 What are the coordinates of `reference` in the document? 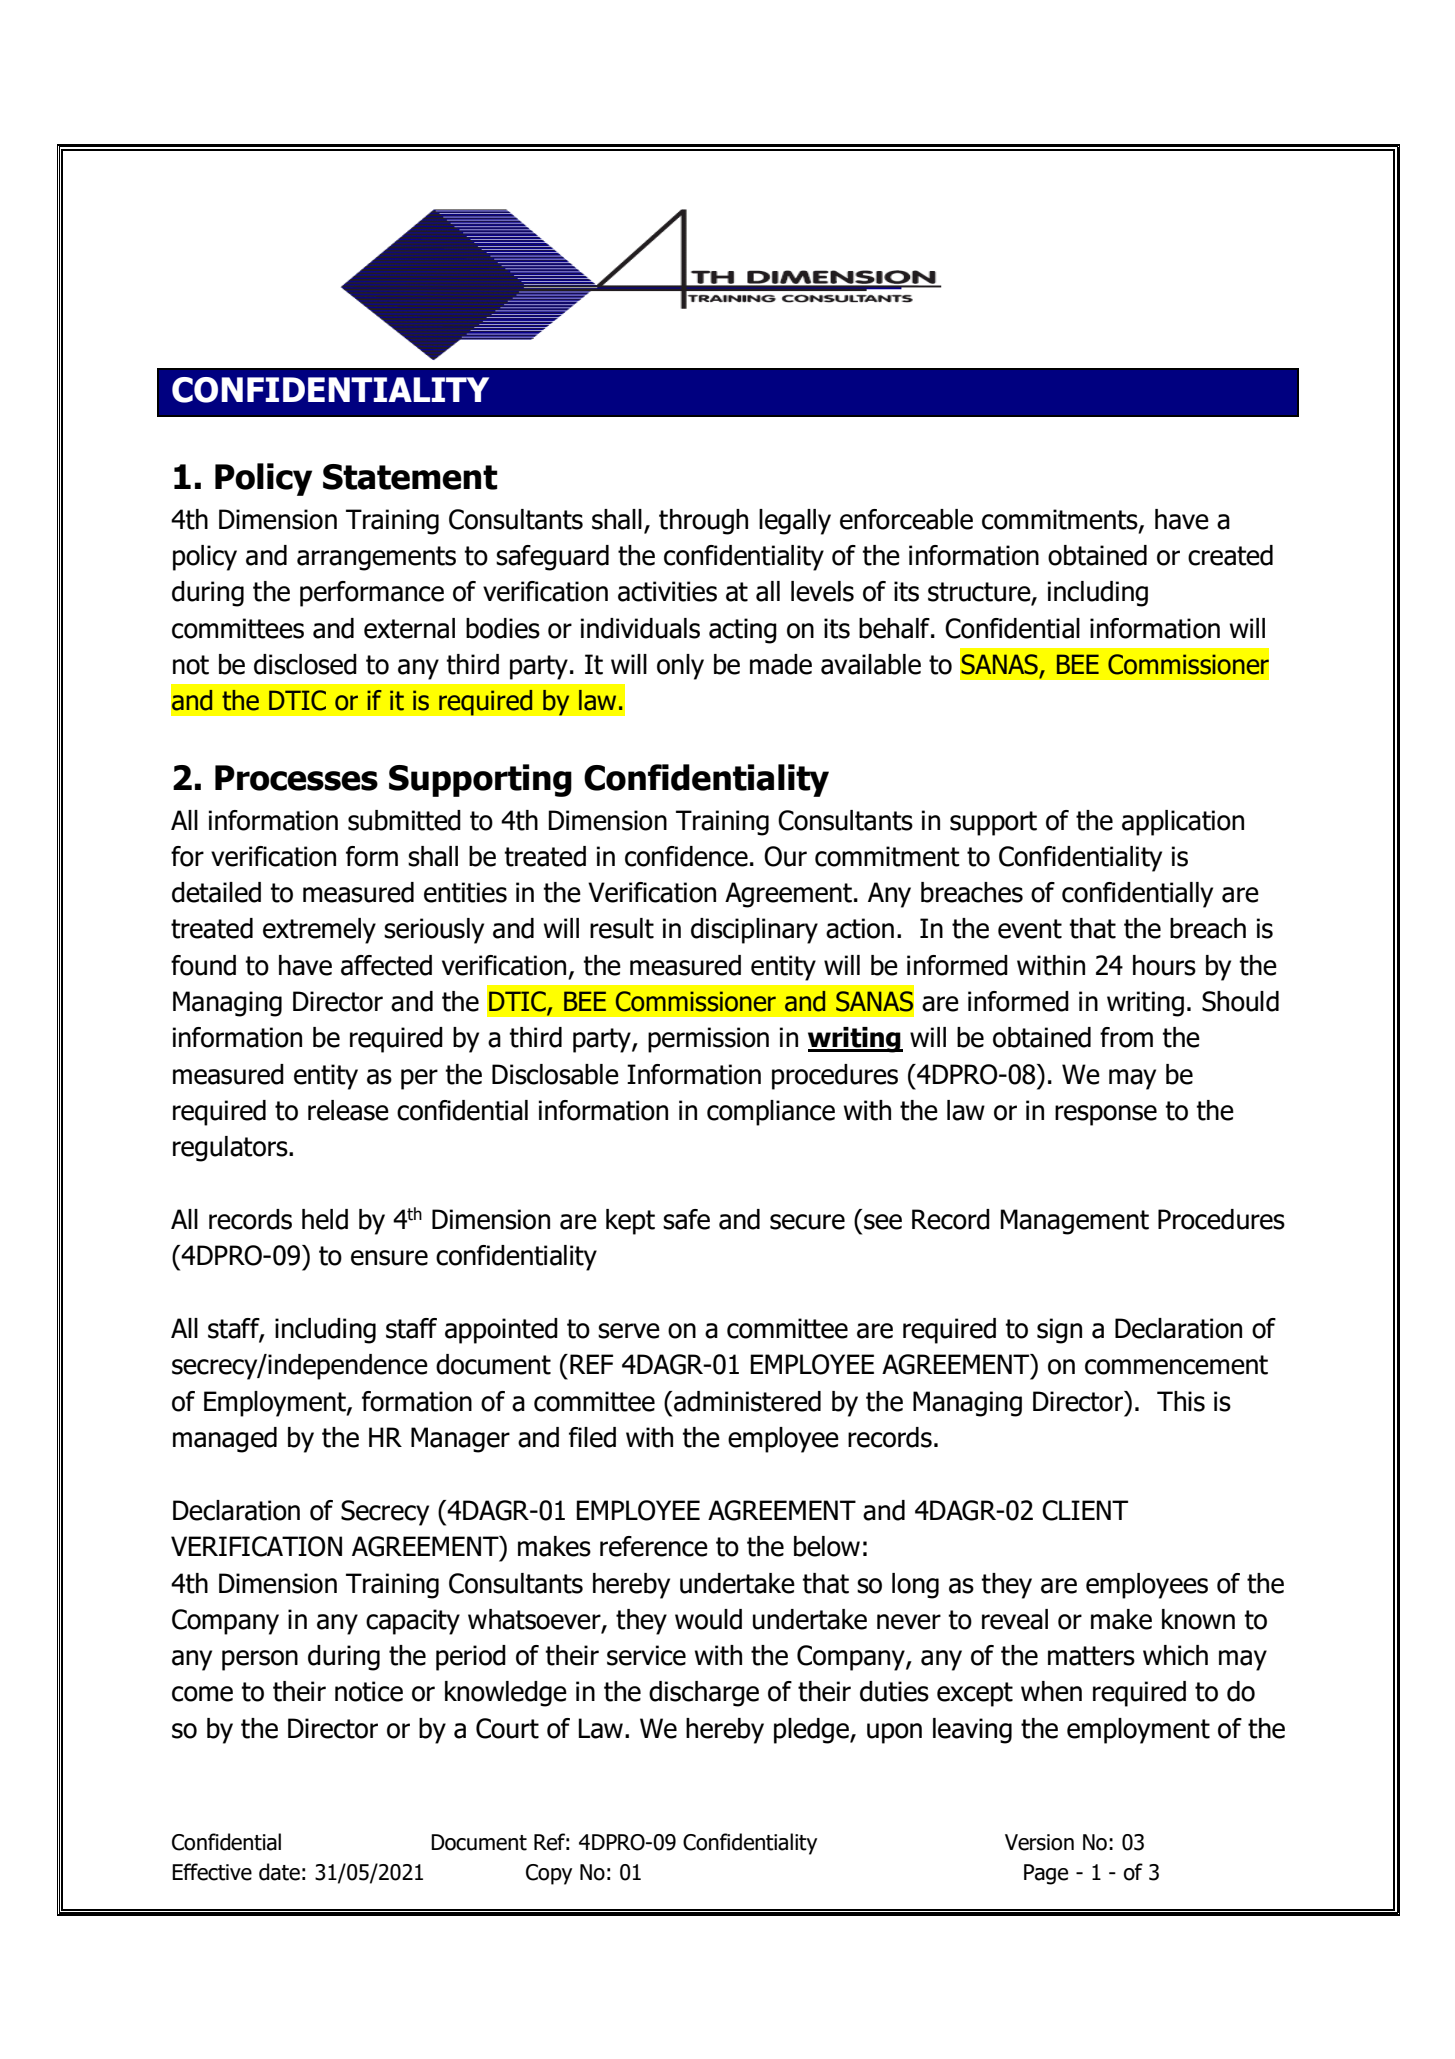 It's located at (654, 1546).
